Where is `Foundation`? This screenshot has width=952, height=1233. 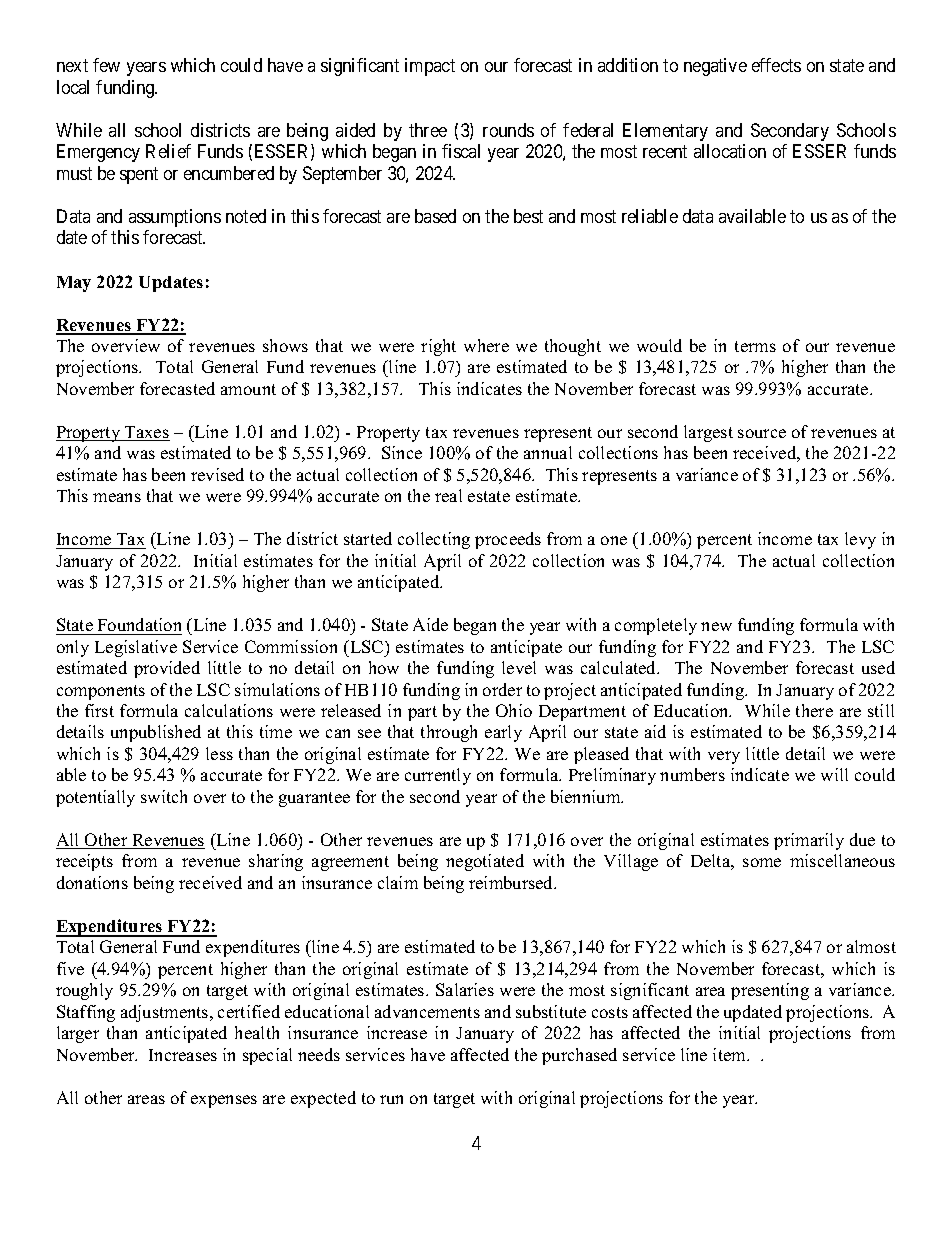
Foundation is located at coordinates (139, 624).
